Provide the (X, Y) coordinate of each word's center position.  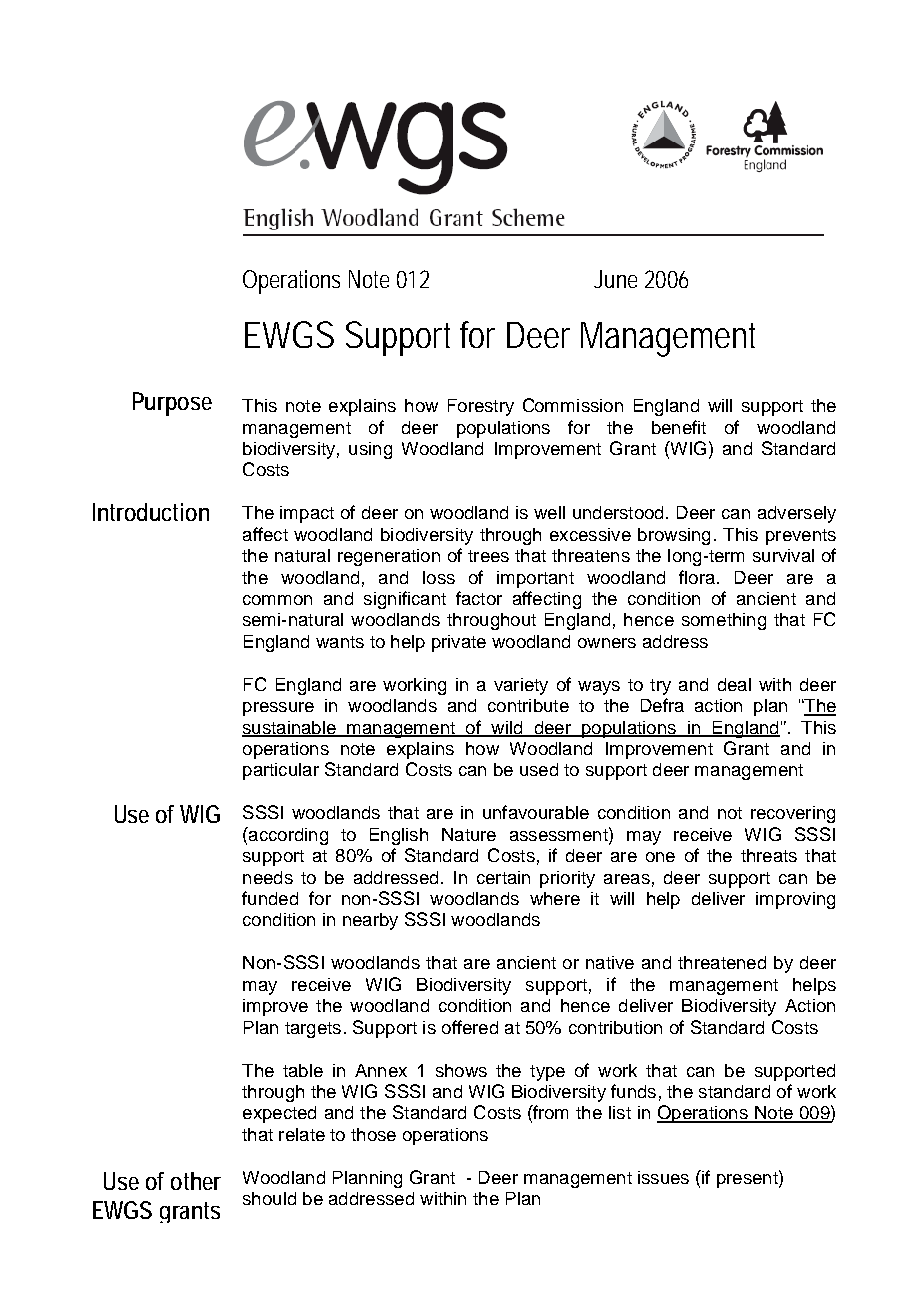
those (373, 1134)
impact (307, 514)
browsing (674, 536)
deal (734, 684)
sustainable (290, 728)
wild (507, 728)
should (269, 1198)
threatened (722, 962)
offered (470, 1027)
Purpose (172, 404)
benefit (679, 427)
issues (663, 1177)
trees (488, 556)
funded (270, 898)
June (615, 279)
